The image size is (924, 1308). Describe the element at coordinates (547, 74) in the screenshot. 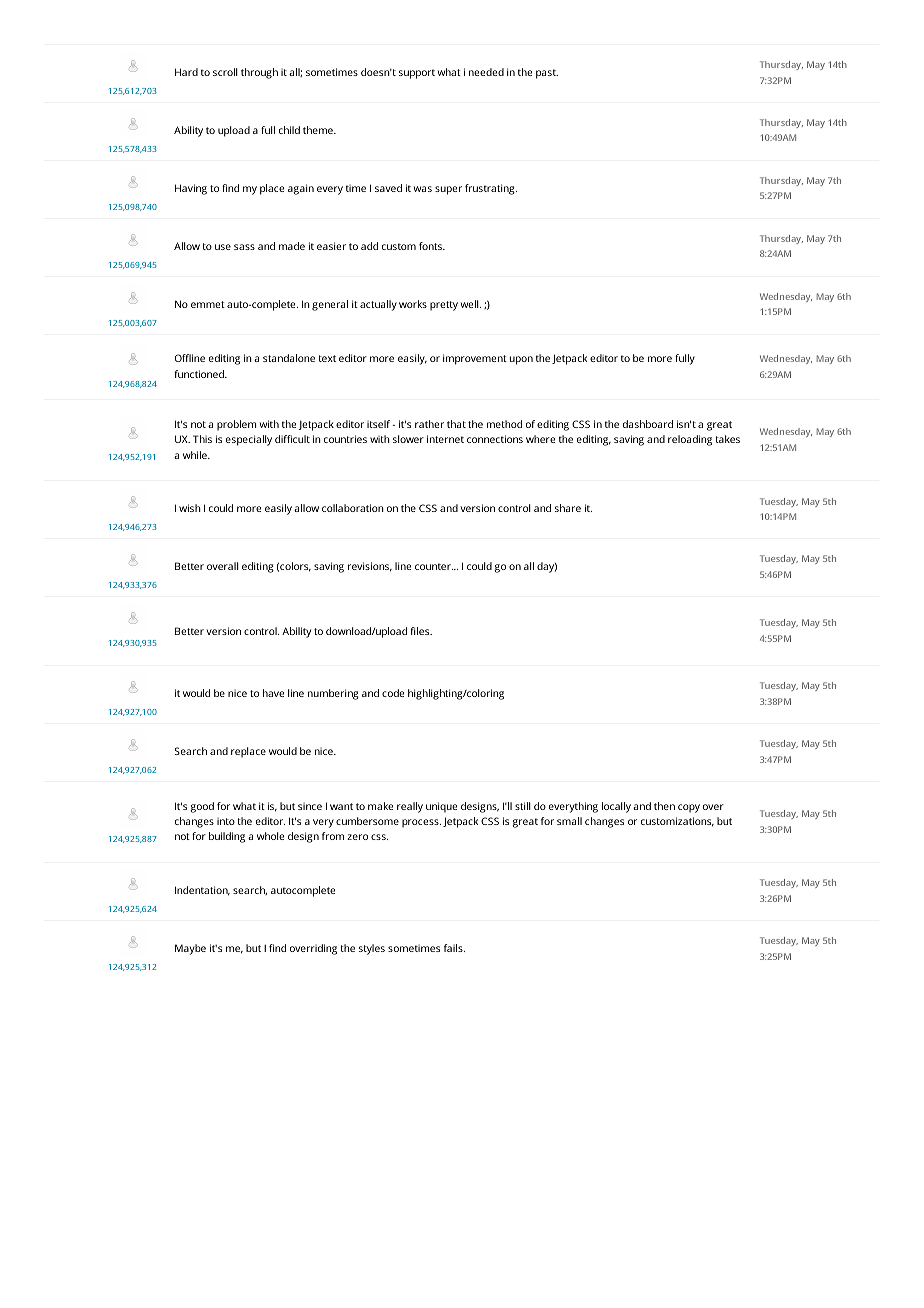

I see `past` at that location.
